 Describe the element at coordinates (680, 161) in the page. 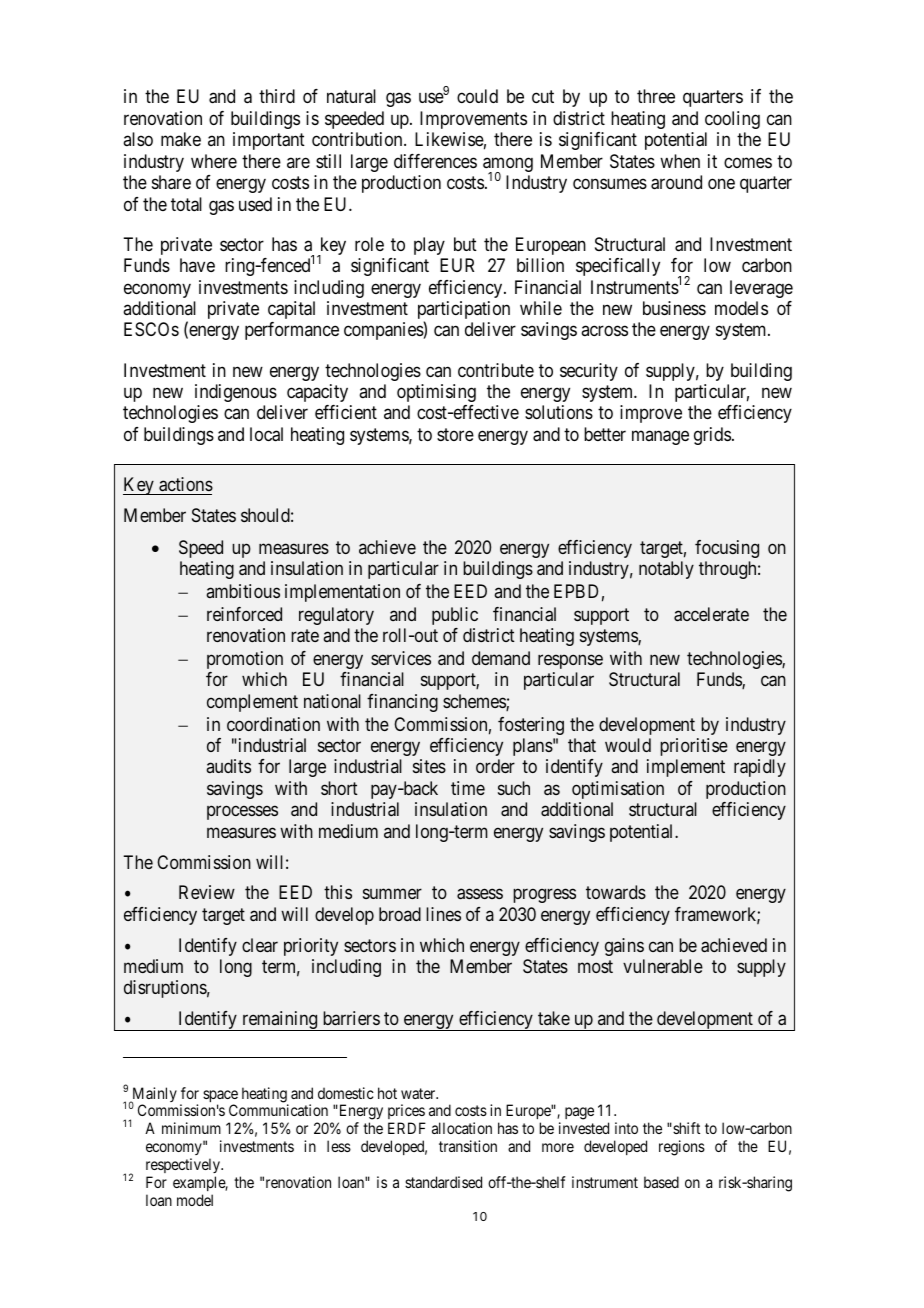

I see `when` at that location.
